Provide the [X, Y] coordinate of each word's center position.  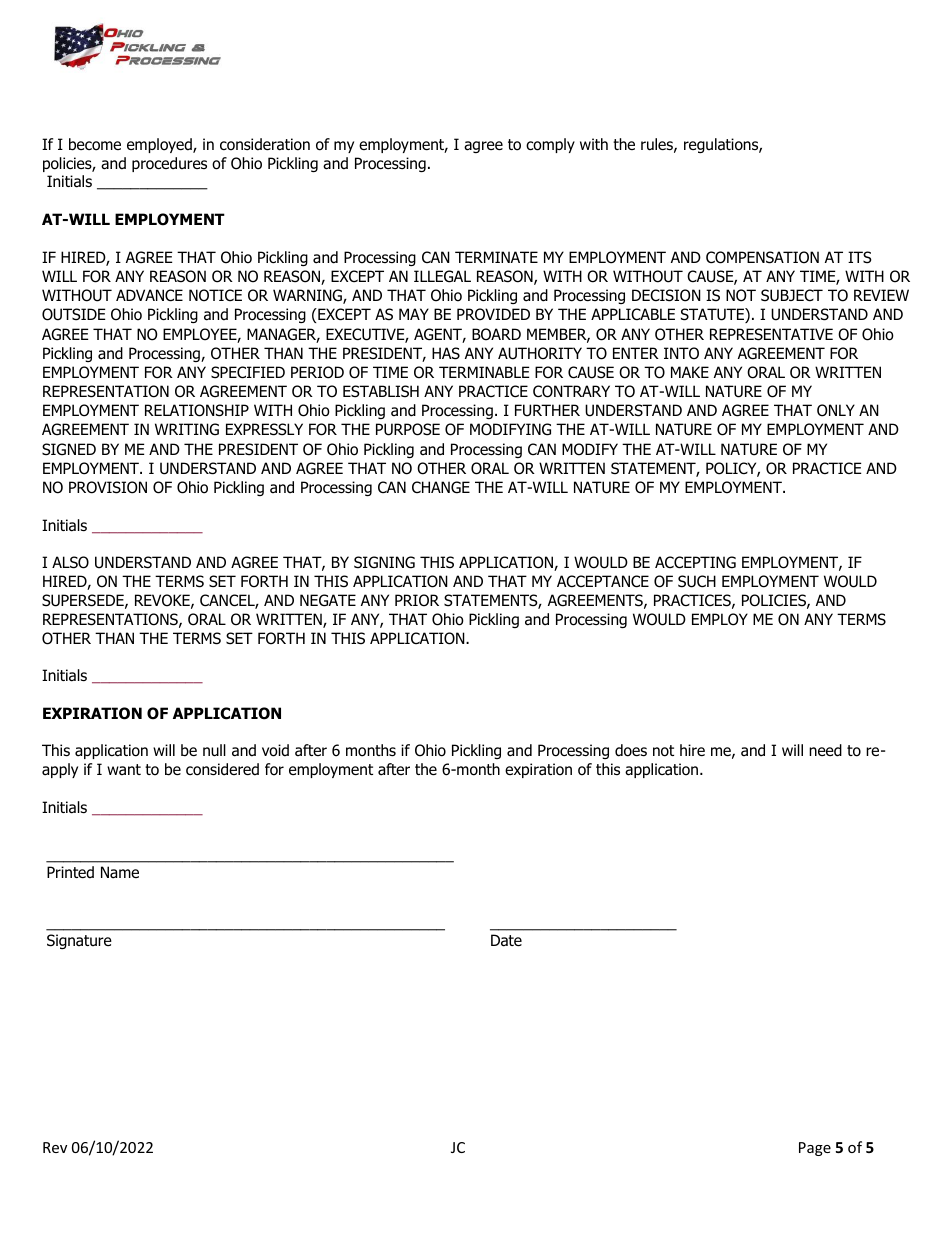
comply [550, 145]
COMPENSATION [762, 257]
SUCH [697, 581]
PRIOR [417, 600]
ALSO [70, 562]
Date [506, 940]
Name [120, 872]
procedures [169, 164]
